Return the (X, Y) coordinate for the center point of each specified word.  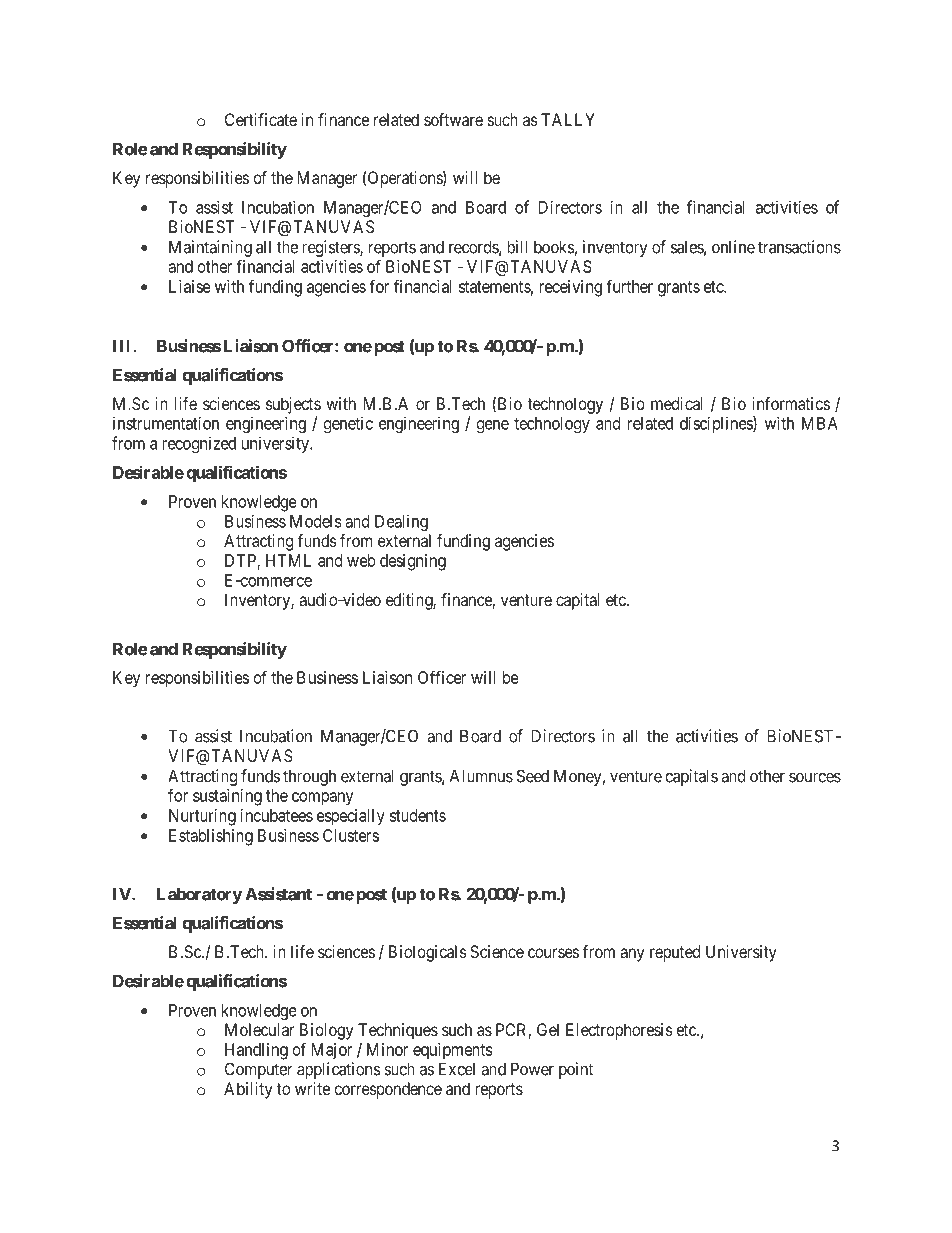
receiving (570, 288)
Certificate (261, 119)
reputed (675, 953)
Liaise (190, 286)
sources (815, 777)
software (453, 119)
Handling (256, 1051)
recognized (199, 444)
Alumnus (481, 776)
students (418, 815)
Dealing (401, 522)
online (733, 247)
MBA (820, 423)
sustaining (227, 797)
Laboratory (199, 895)
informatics (791, 403)
